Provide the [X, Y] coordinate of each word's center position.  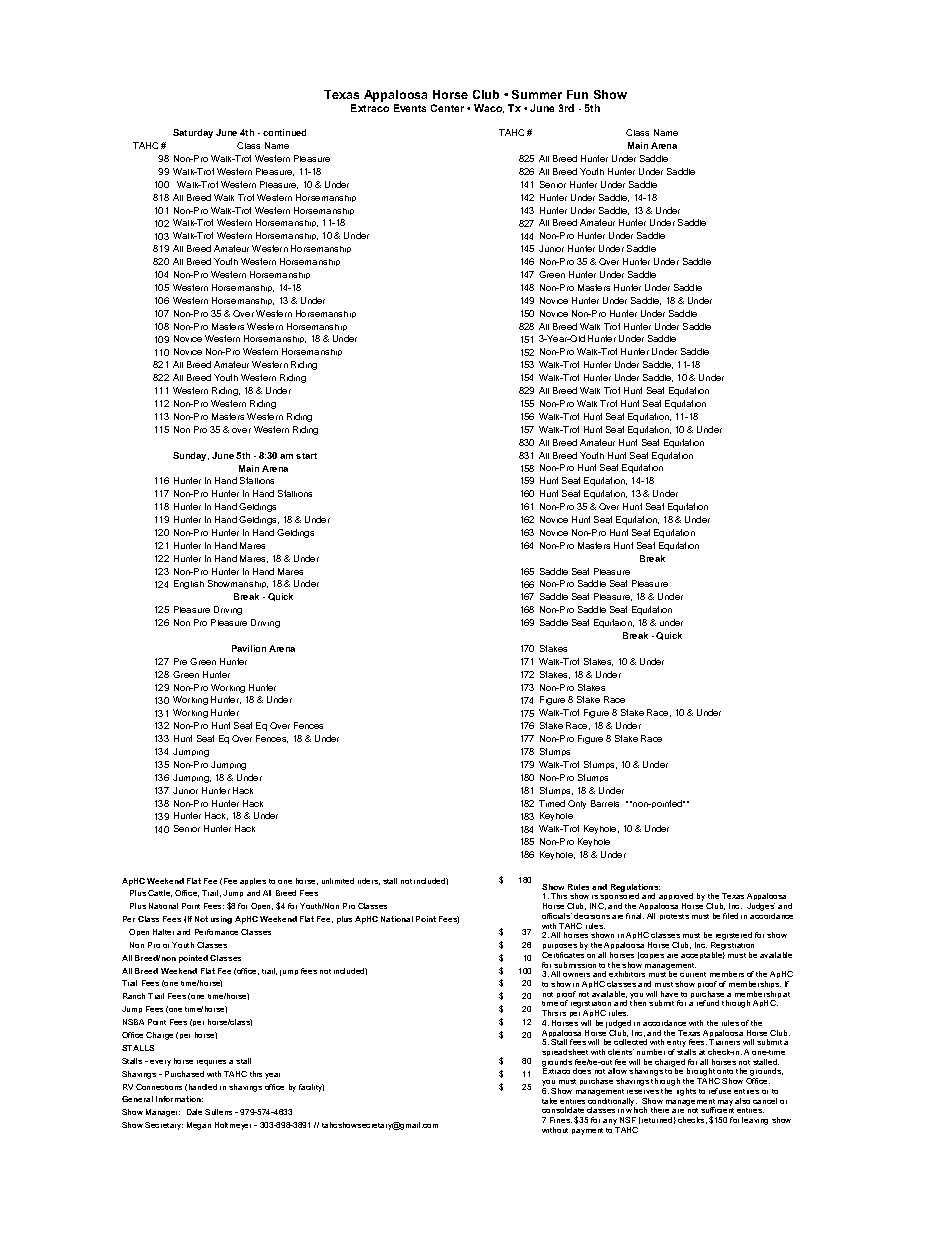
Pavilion [249, 648]
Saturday [193, 133]
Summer [537, 94]
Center [447, 108]
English [189, 584]
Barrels [605, 803]
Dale [194, 1112]
